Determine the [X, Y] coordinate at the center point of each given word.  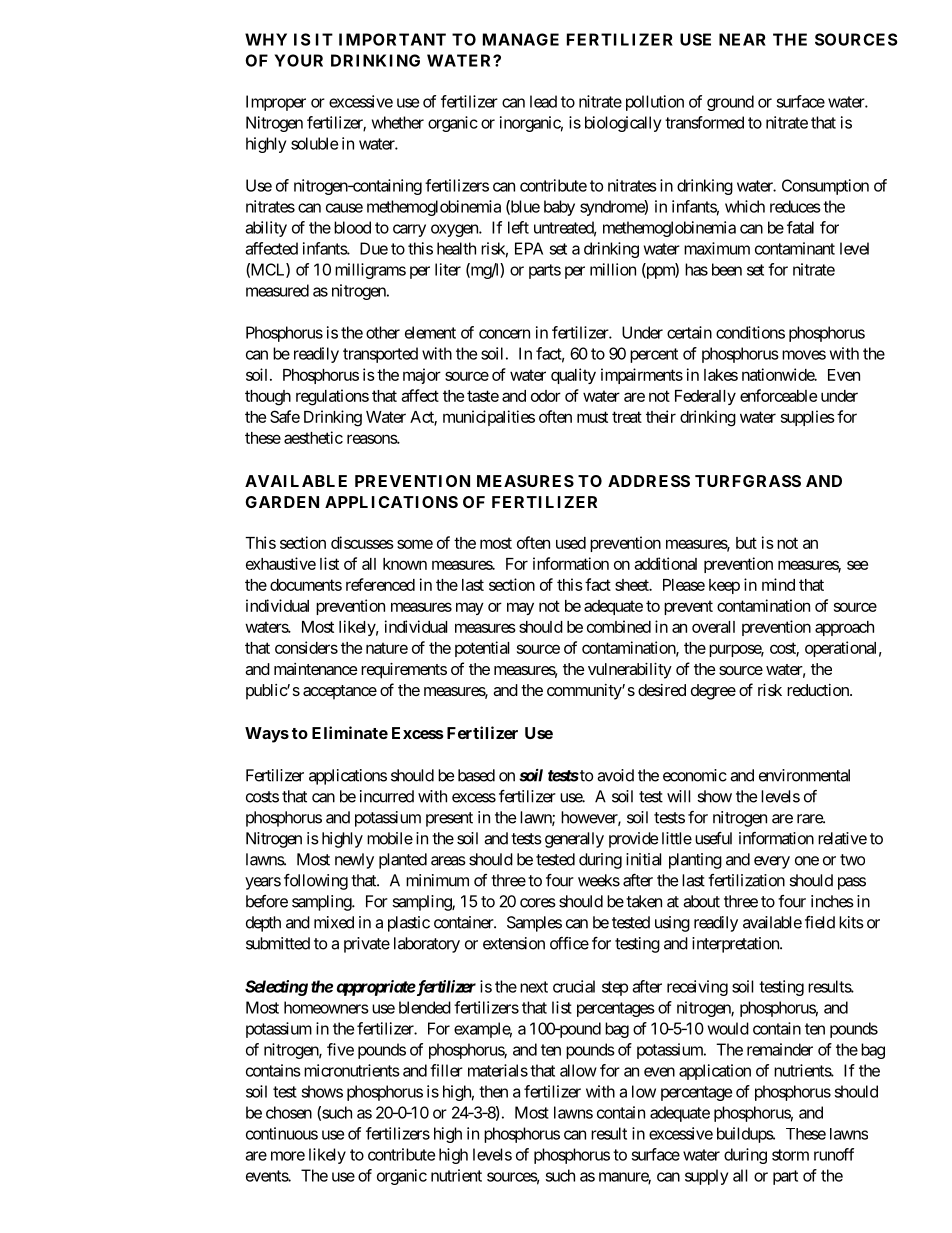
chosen [289, 1112]
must [592, 417]
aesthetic [313, 437]
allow [578, 1070]
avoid [615, 775]
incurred [387, 796]
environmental [804, 775]
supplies [808, 418]
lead [543, 101]
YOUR [298, 60]
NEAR [742, 39]
